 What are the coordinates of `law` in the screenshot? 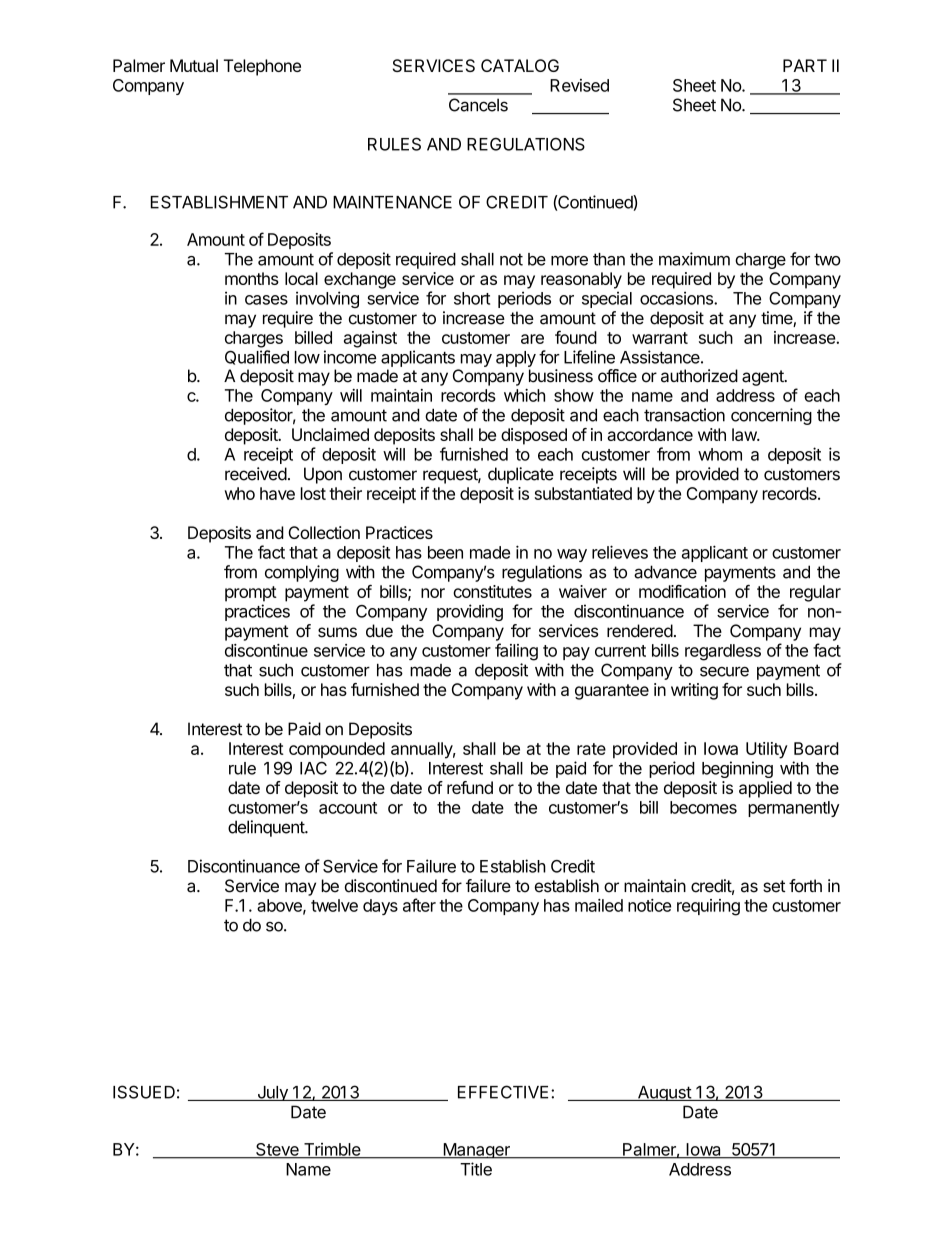 It's located at (745, 434).
